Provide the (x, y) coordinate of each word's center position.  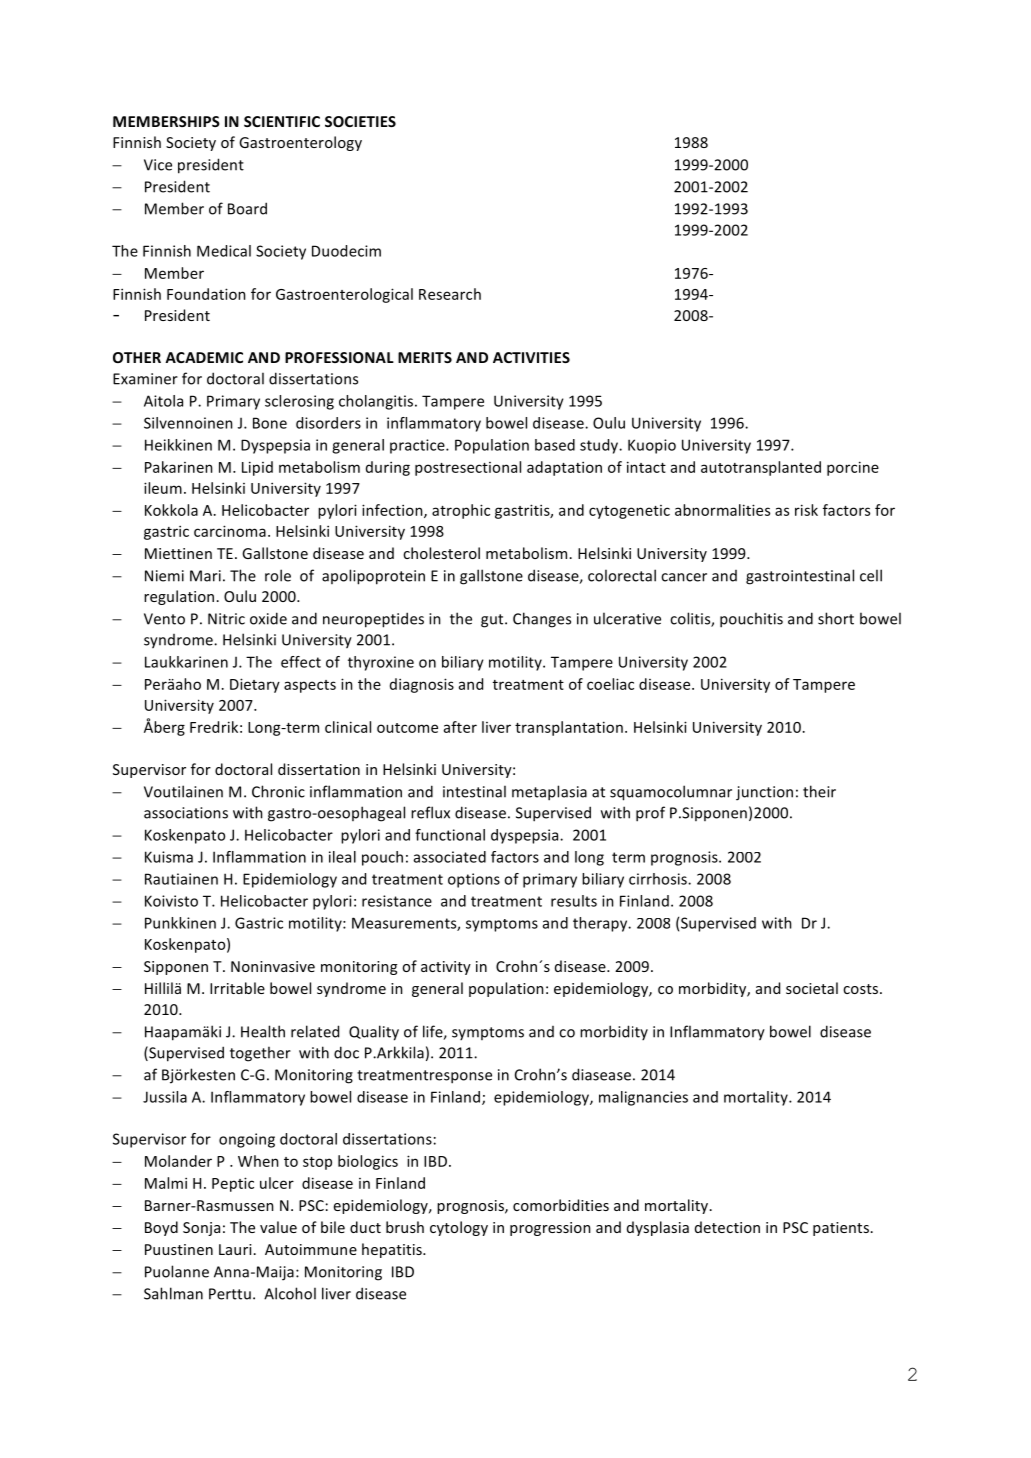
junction (764, 793)
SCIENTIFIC (282, 121)
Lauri (235, 1249)
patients (841, 1229)
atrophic (461, 511)
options (474, 880)
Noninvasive (273, 966)
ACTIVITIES (531, 357)
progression (550, 1229)
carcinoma (230, 531)
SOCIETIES (360, 121)
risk (806, 510)
